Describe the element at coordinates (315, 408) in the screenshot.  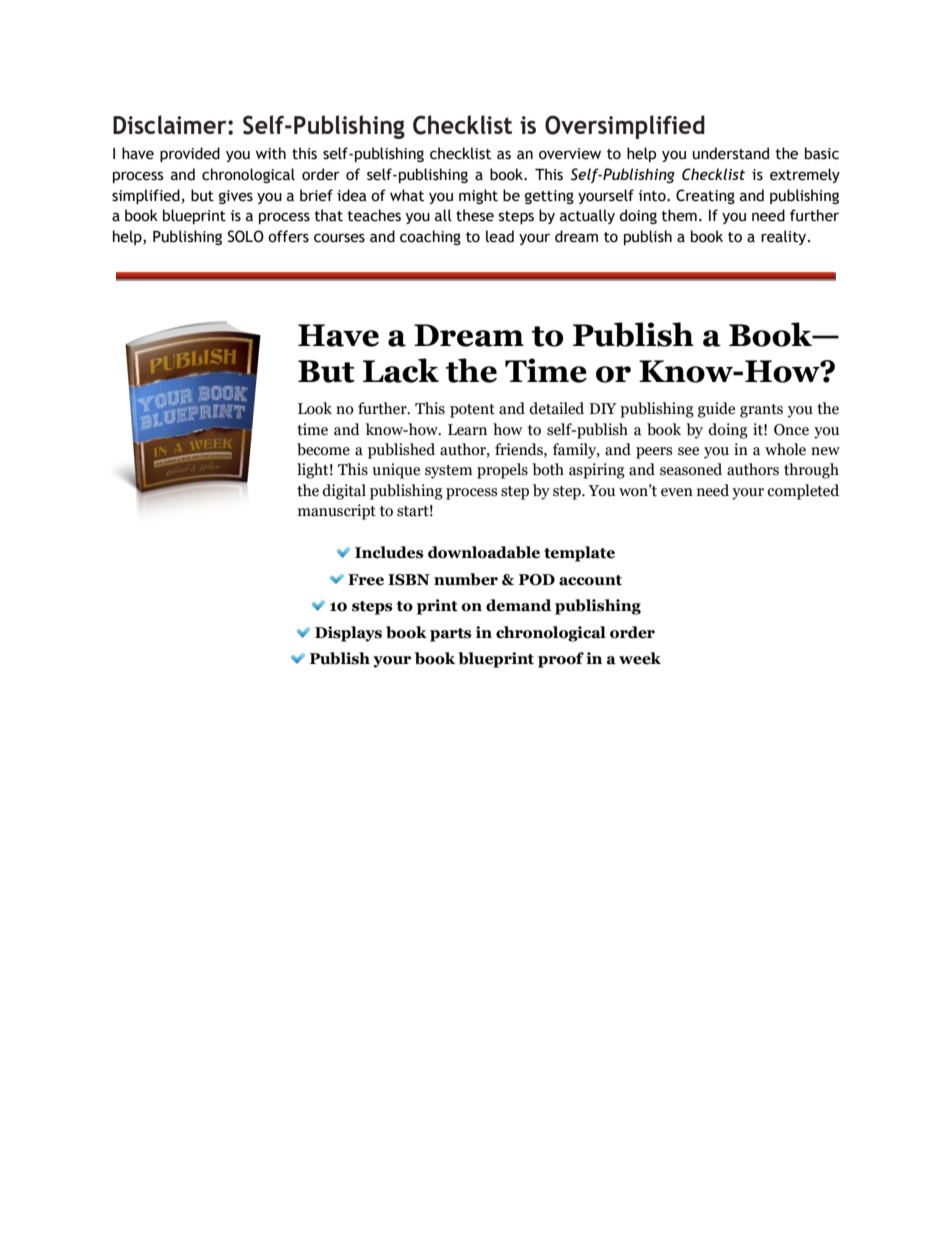
I see `Look` at that location.
